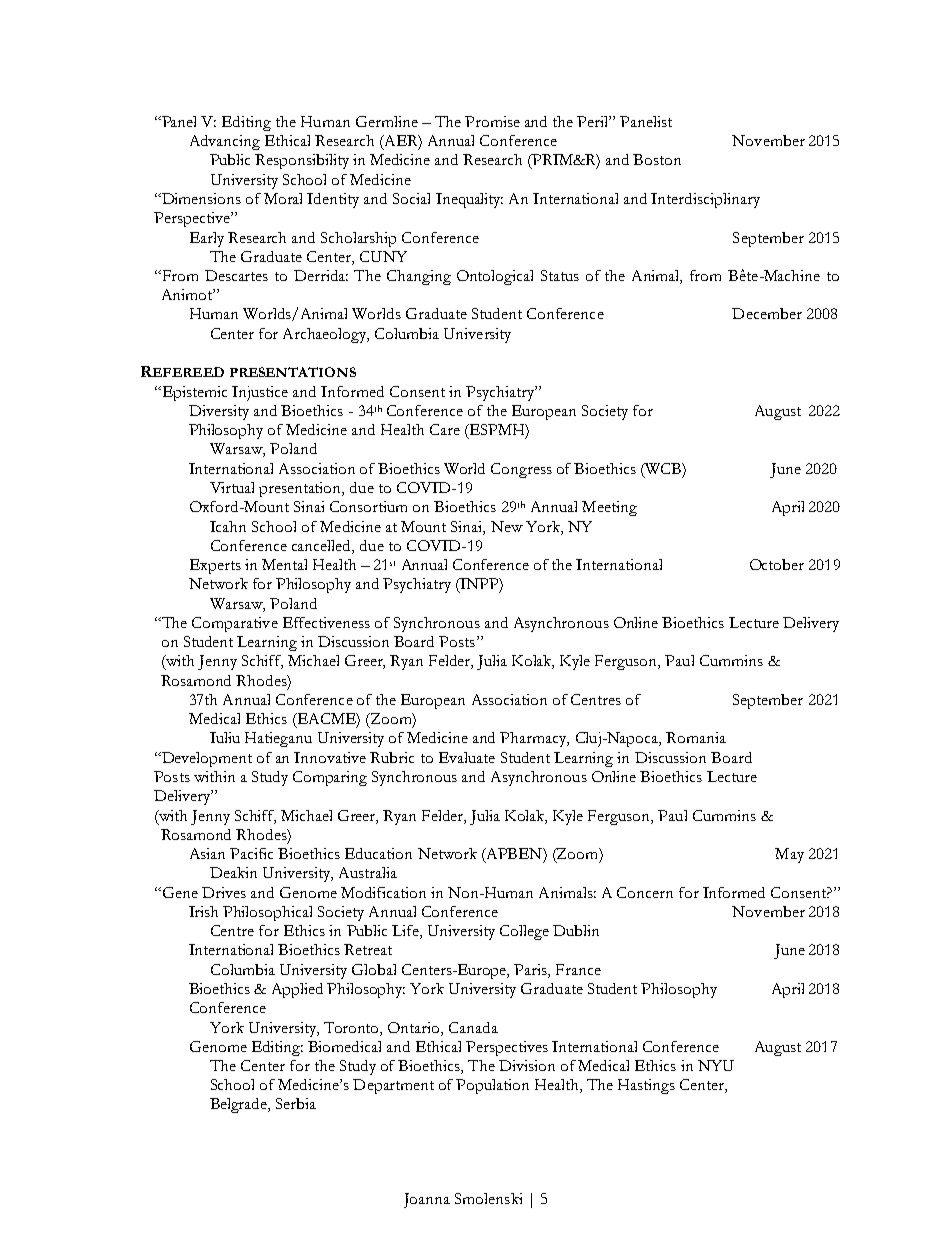 This screenshot has height=1233, width=952. What do you see at coordinates (524, 932) in the screenshot?
I see `College` at bounding box center [524, 932].
